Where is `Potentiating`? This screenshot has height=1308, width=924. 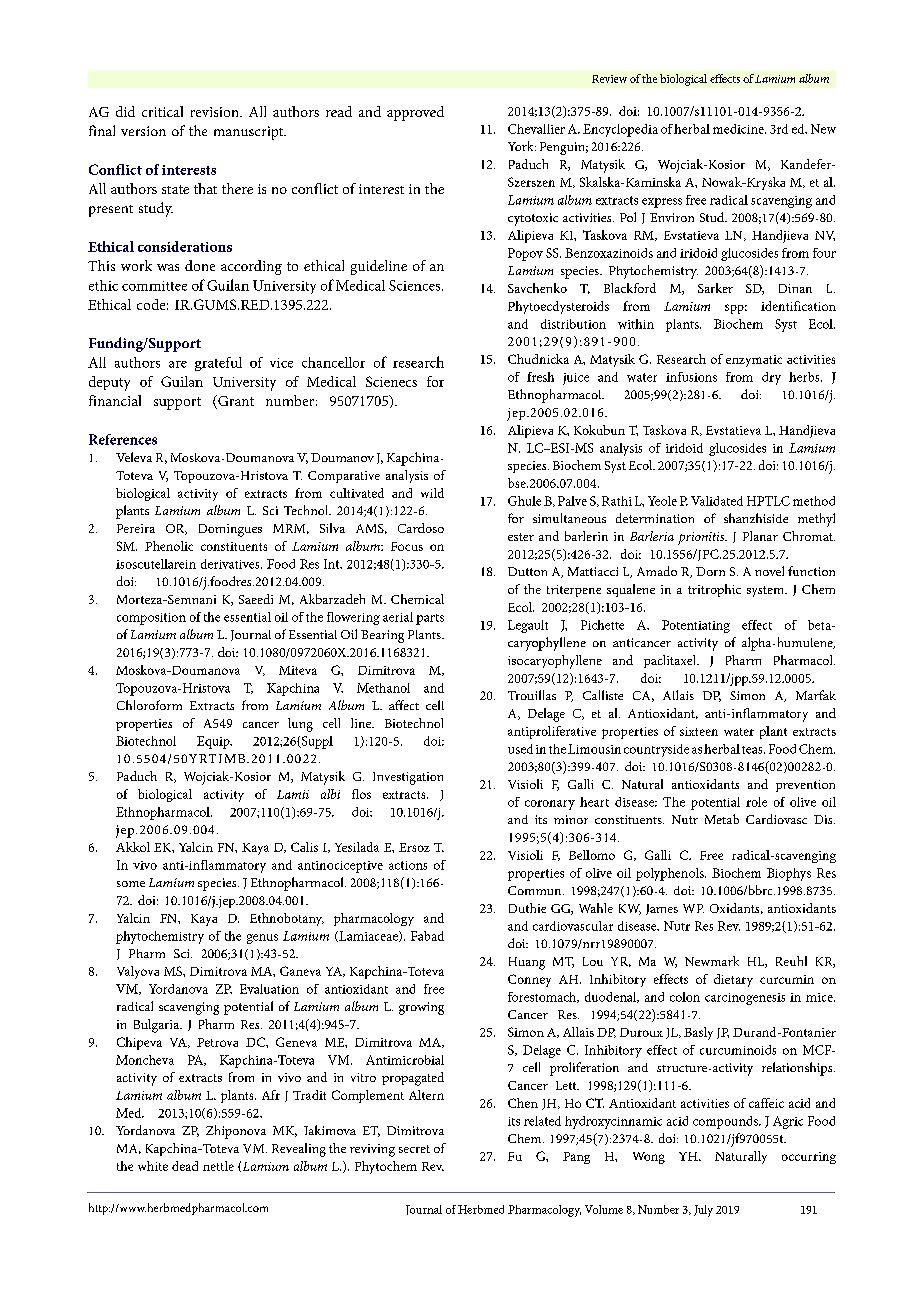
Potentiating is located at coordinates (696, 626).
